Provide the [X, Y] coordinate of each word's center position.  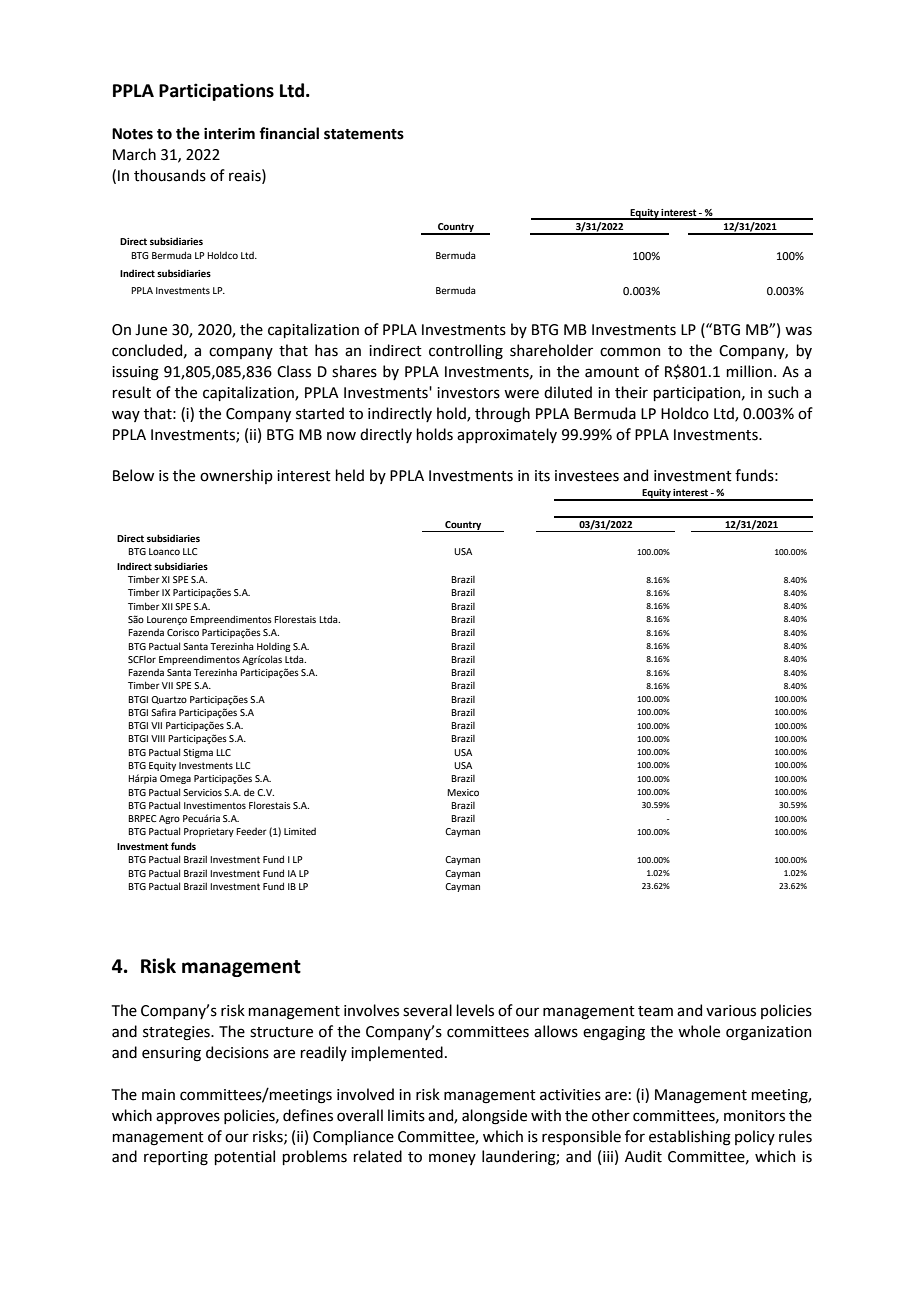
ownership [236, 476]
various [731, 1011]
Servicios [202, 792]
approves [188, 1118]
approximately [507, 435]
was [798, 331]
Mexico [463, 792]
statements [364, 134]
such [783, 392]
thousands [170, 175]
